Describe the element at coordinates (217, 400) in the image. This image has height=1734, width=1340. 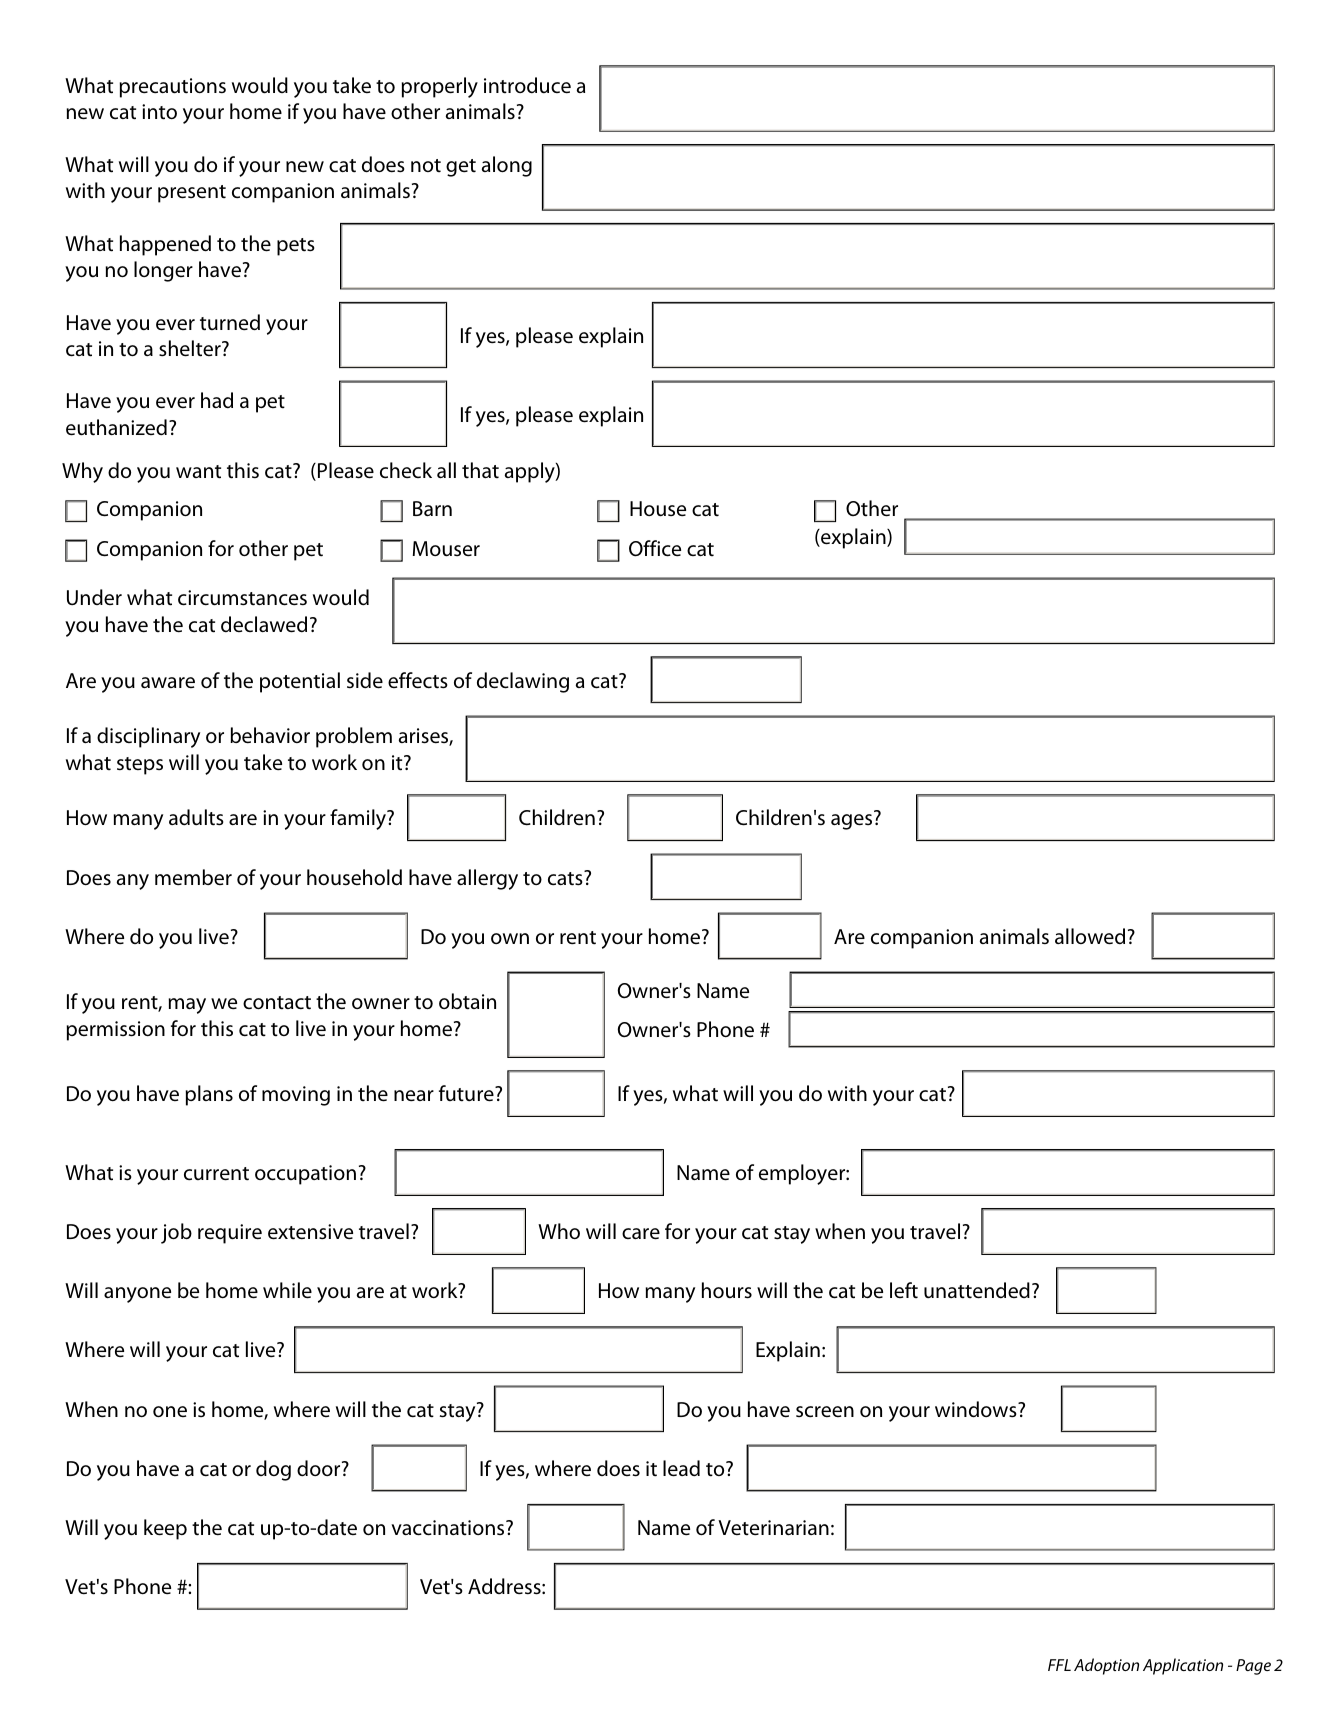
I see `had` at that location.
